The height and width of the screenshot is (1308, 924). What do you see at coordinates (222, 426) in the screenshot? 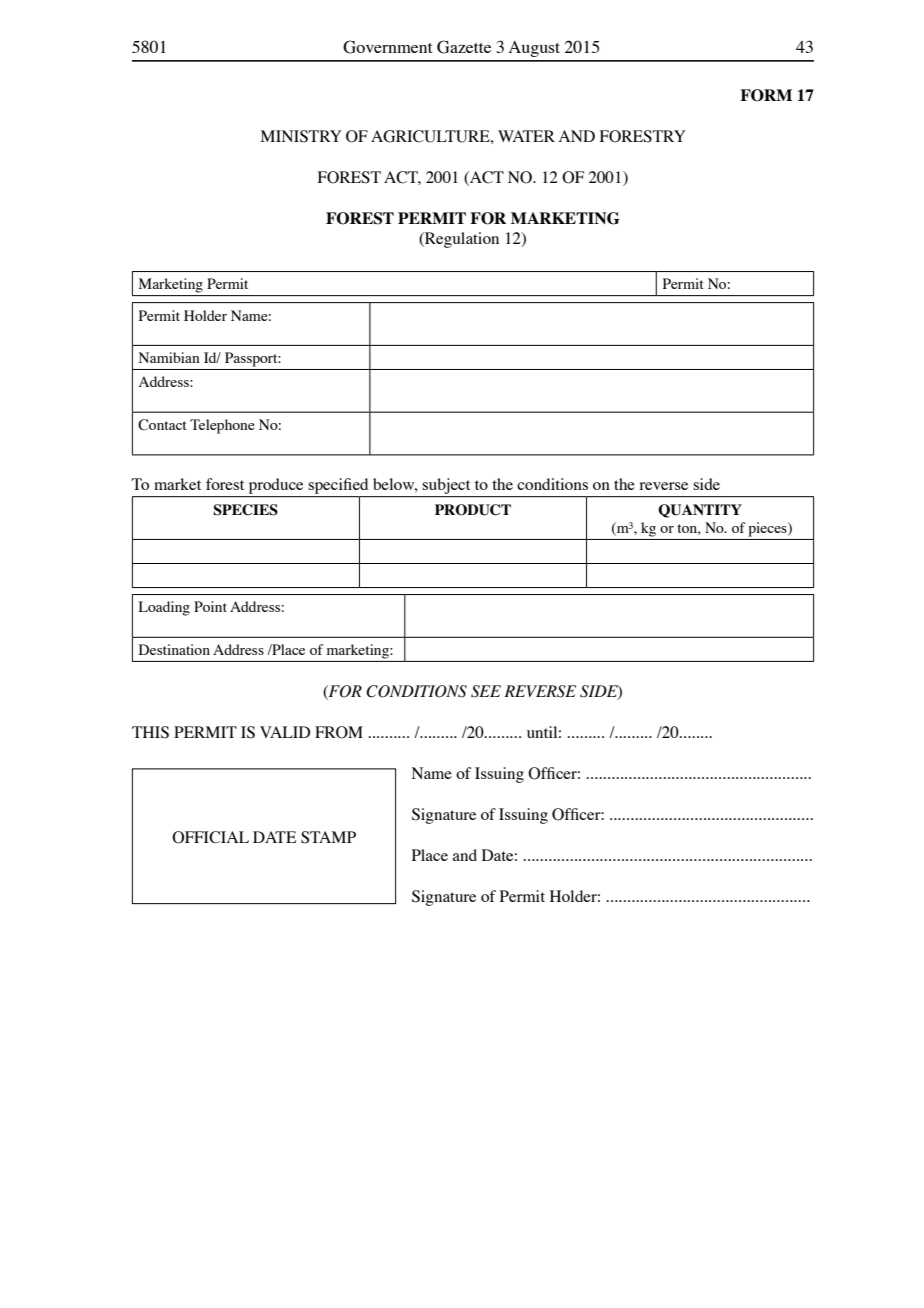
I see `Telephone` at bounding box center [222, 426].
